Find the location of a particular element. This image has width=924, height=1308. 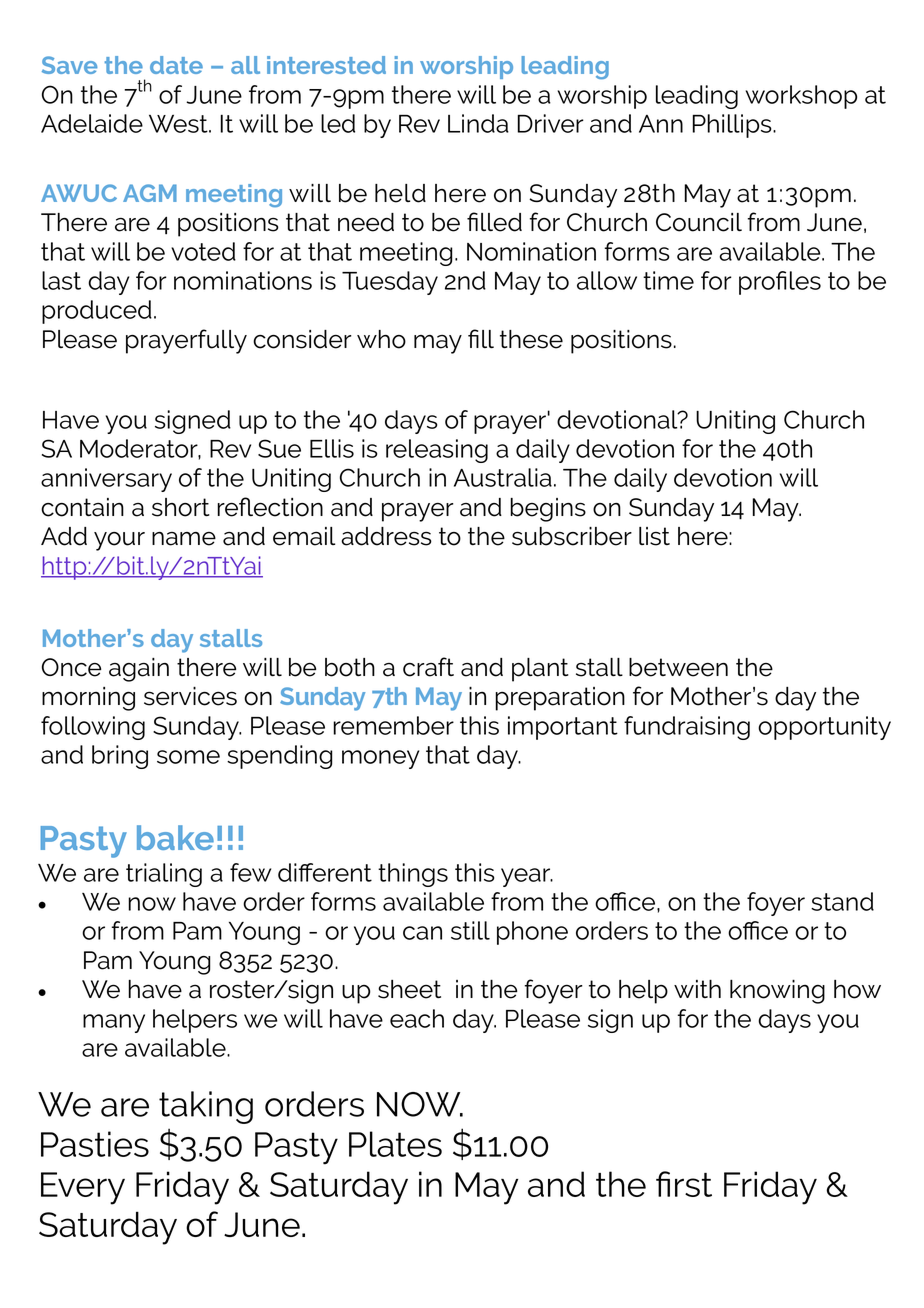

Linda is located at coordinates (478, 123).
